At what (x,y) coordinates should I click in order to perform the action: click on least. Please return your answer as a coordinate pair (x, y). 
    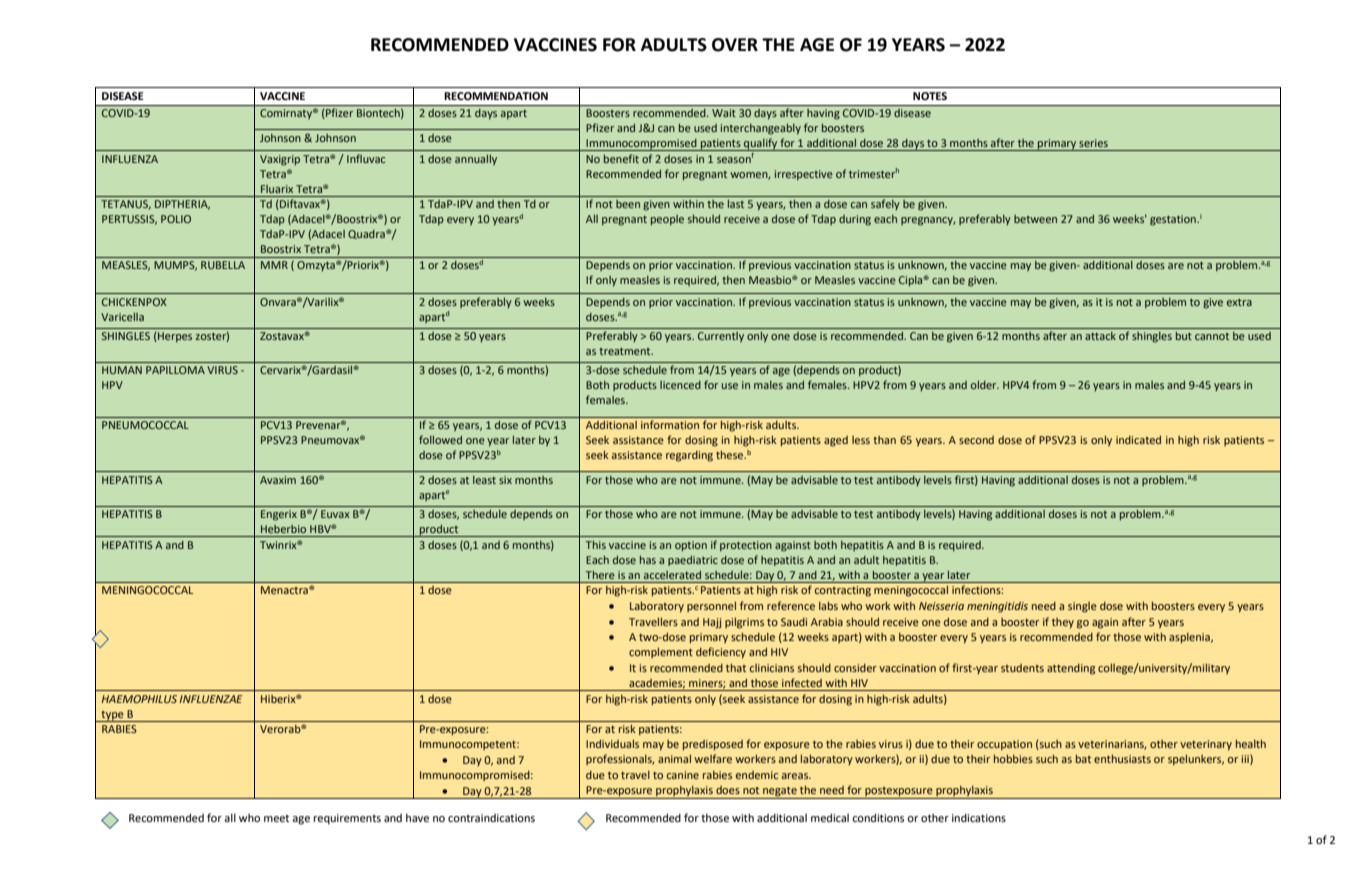
    Looking at the image, I should click on (484, 480).
